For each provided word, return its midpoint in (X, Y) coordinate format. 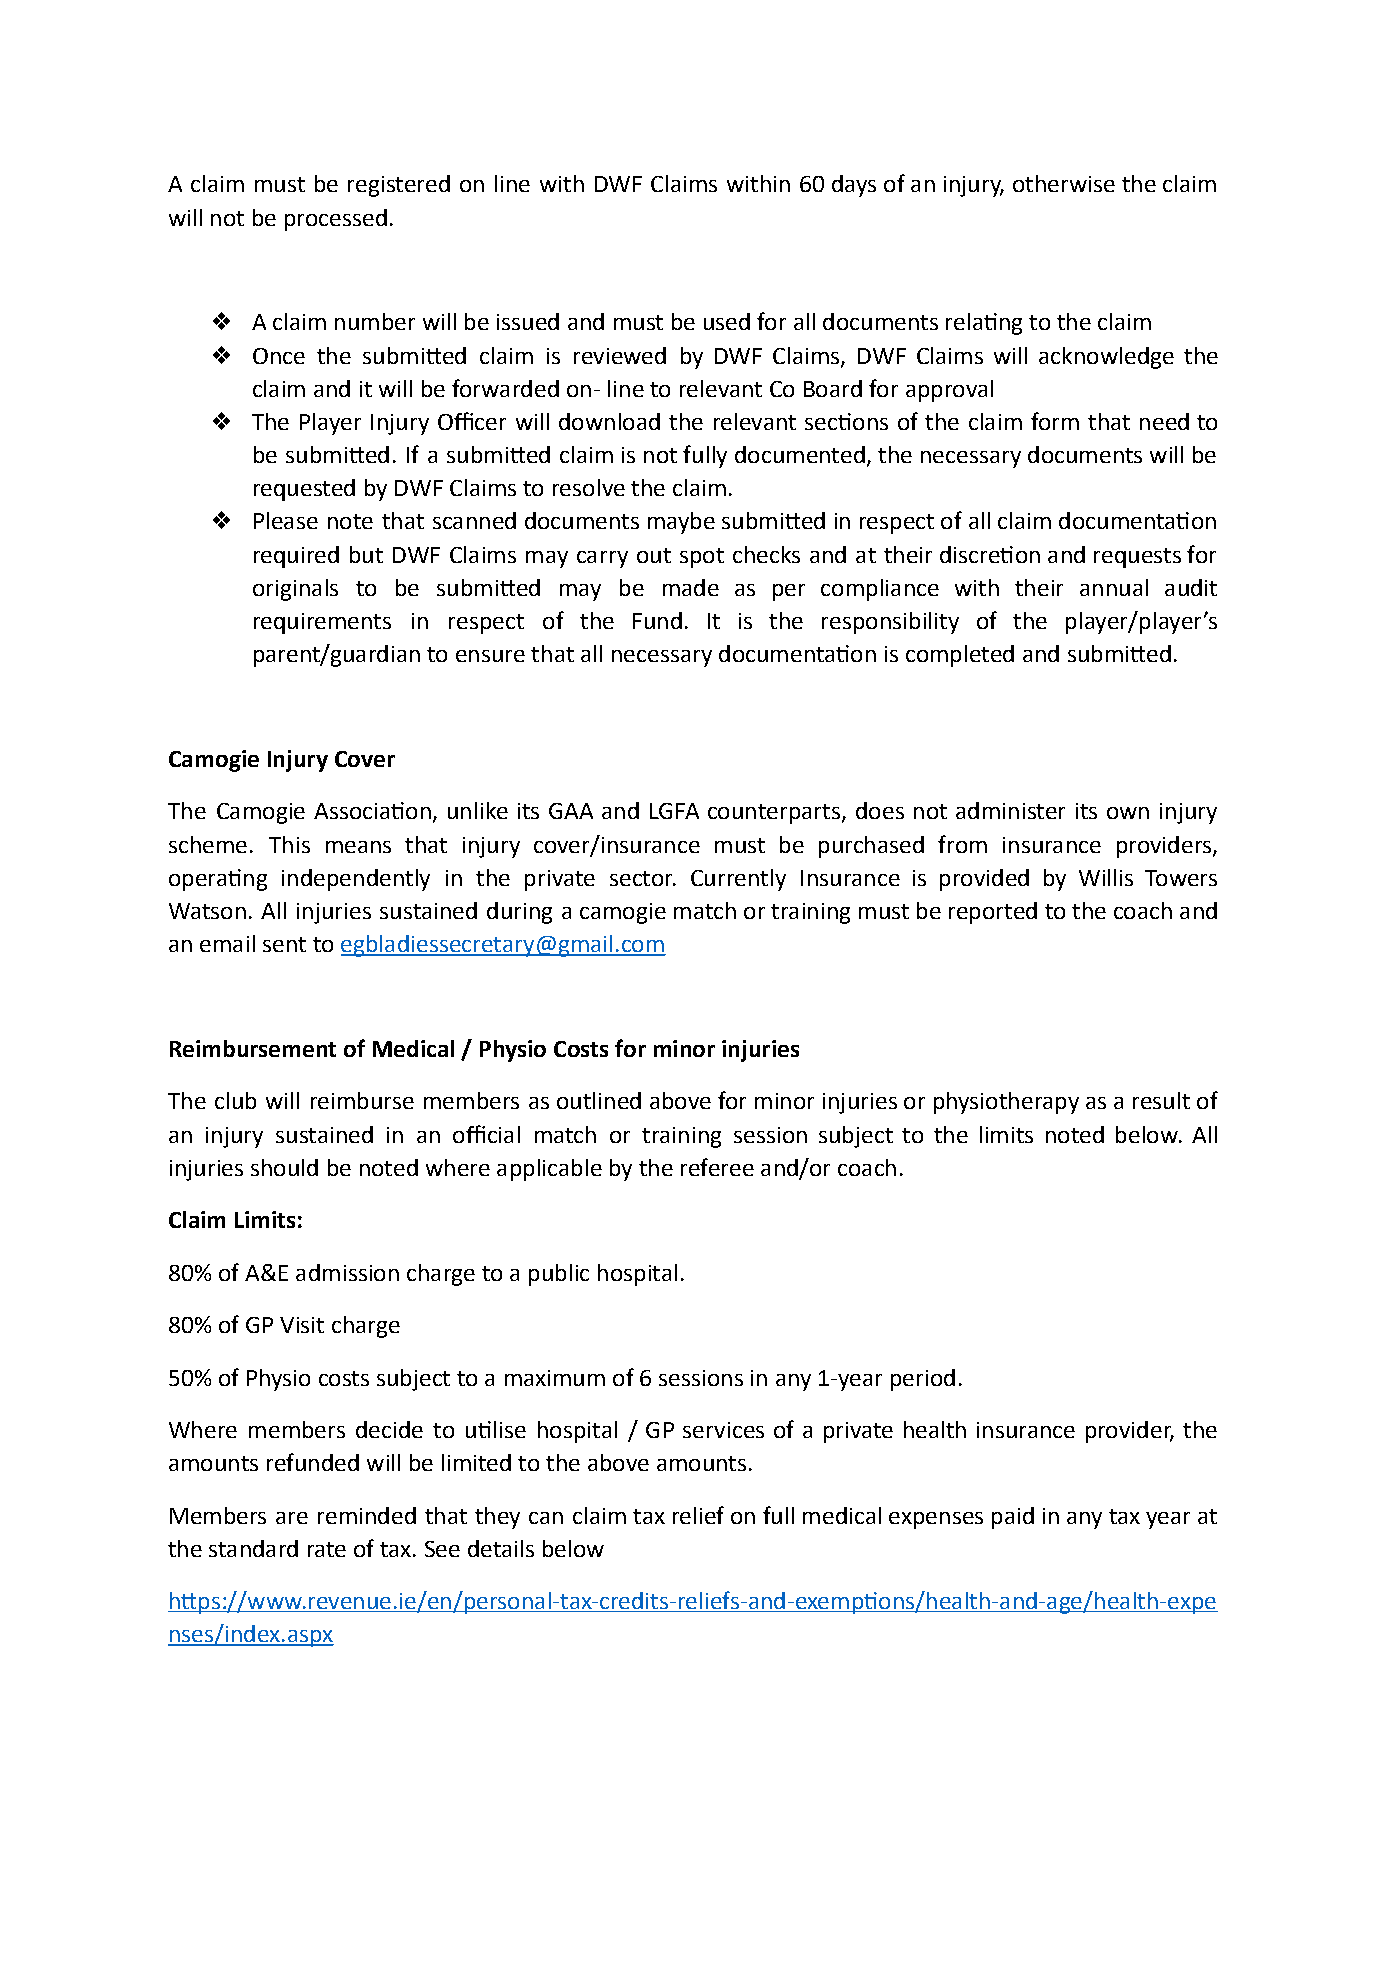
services (723, 1430)
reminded (367, 1515)
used (727, 321)
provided (984, 880)
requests (1137, 558)
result (1161, 1100)
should (284, 1167)
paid (1013, 1518)
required (296, 557)
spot (702, 558)
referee (717, 1167)
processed (336, 220)
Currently (738, 880)
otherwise (1064, 183)
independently (356, 880)
